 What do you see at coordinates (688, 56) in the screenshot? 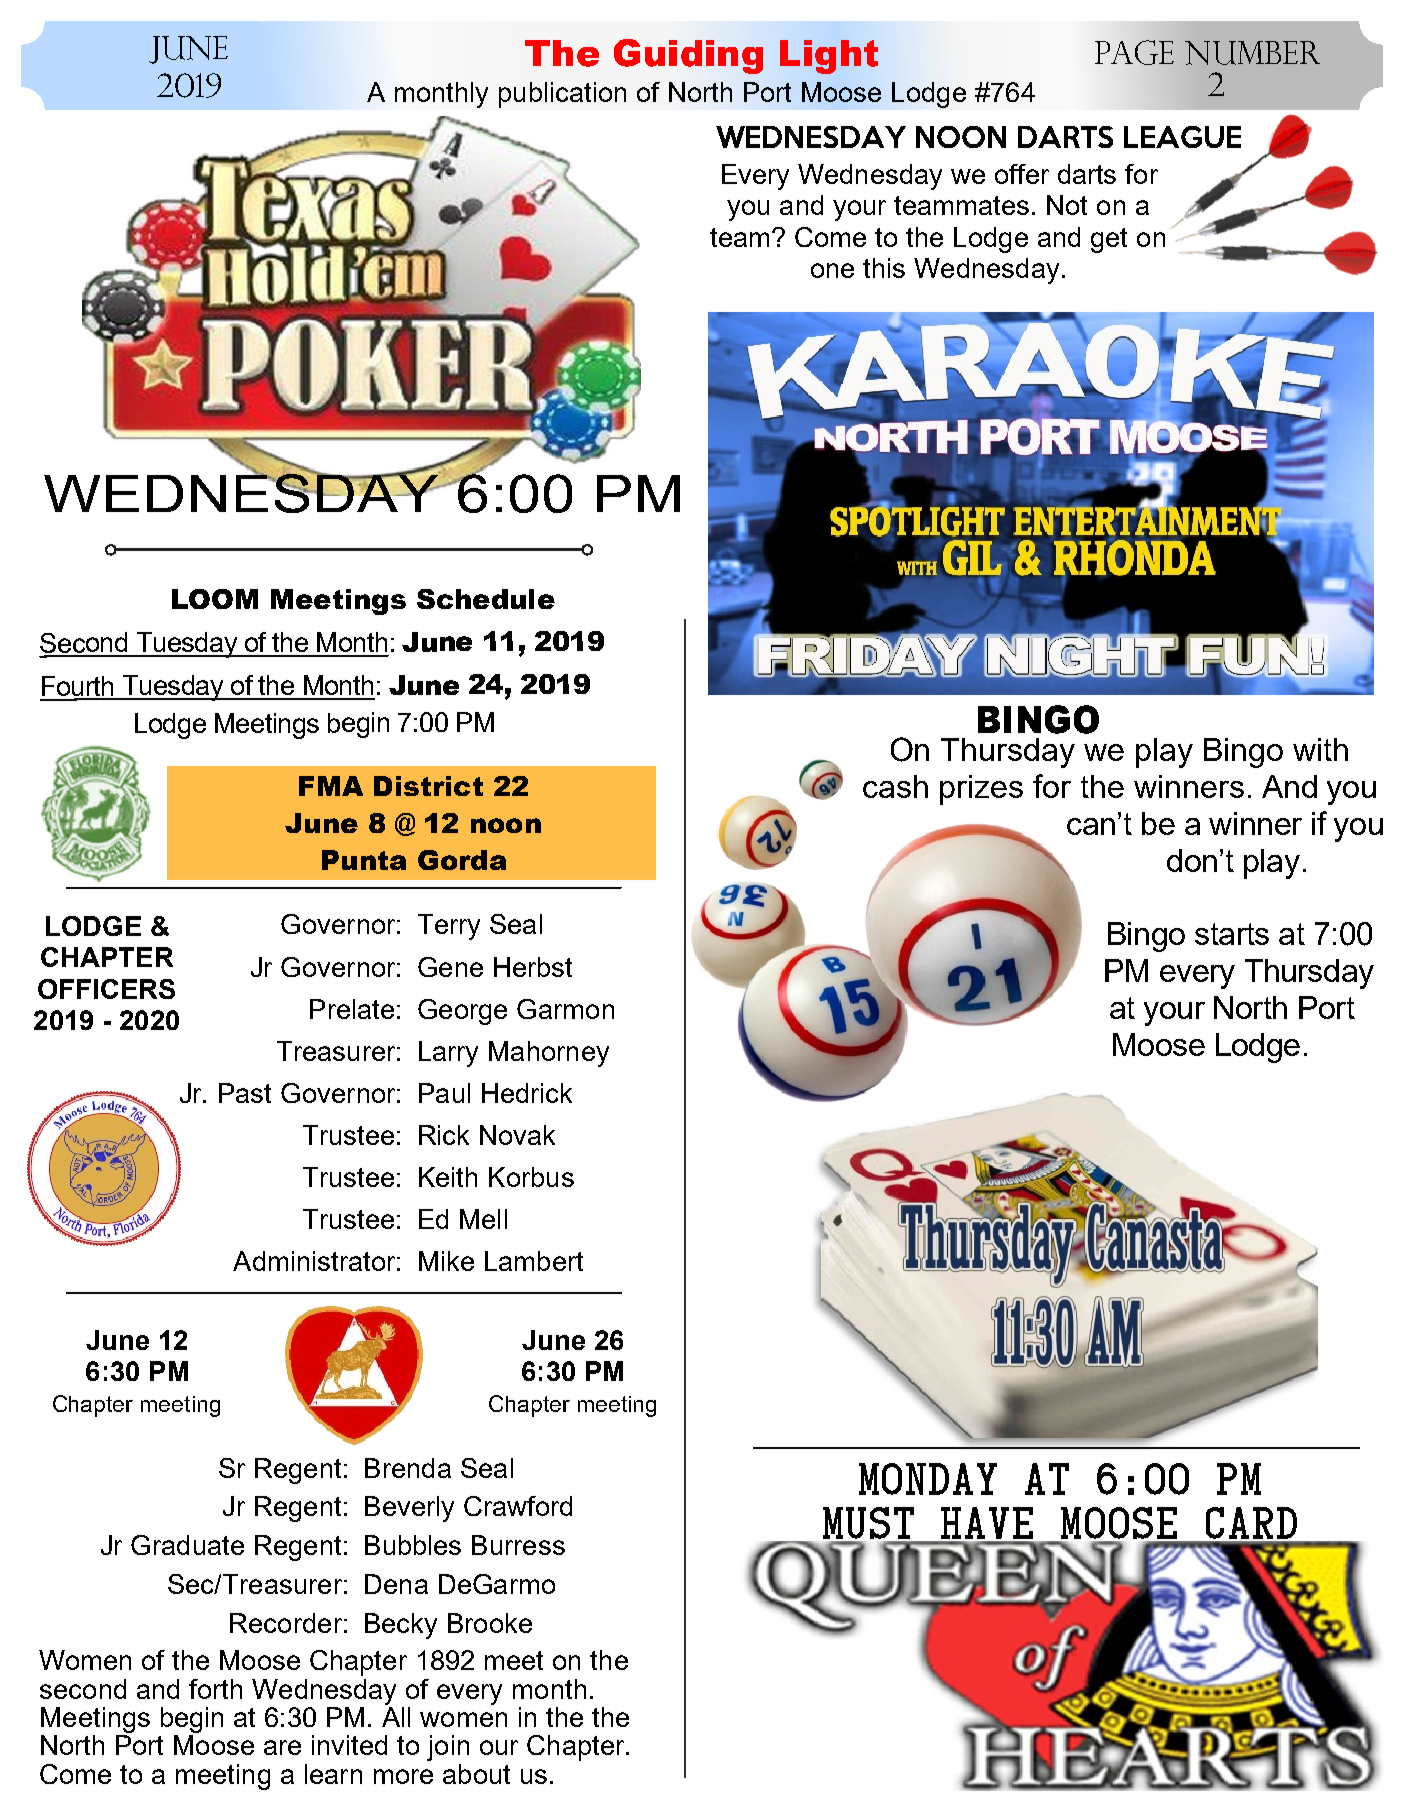
I see `Guiding` at bounding box center [688, 56].
